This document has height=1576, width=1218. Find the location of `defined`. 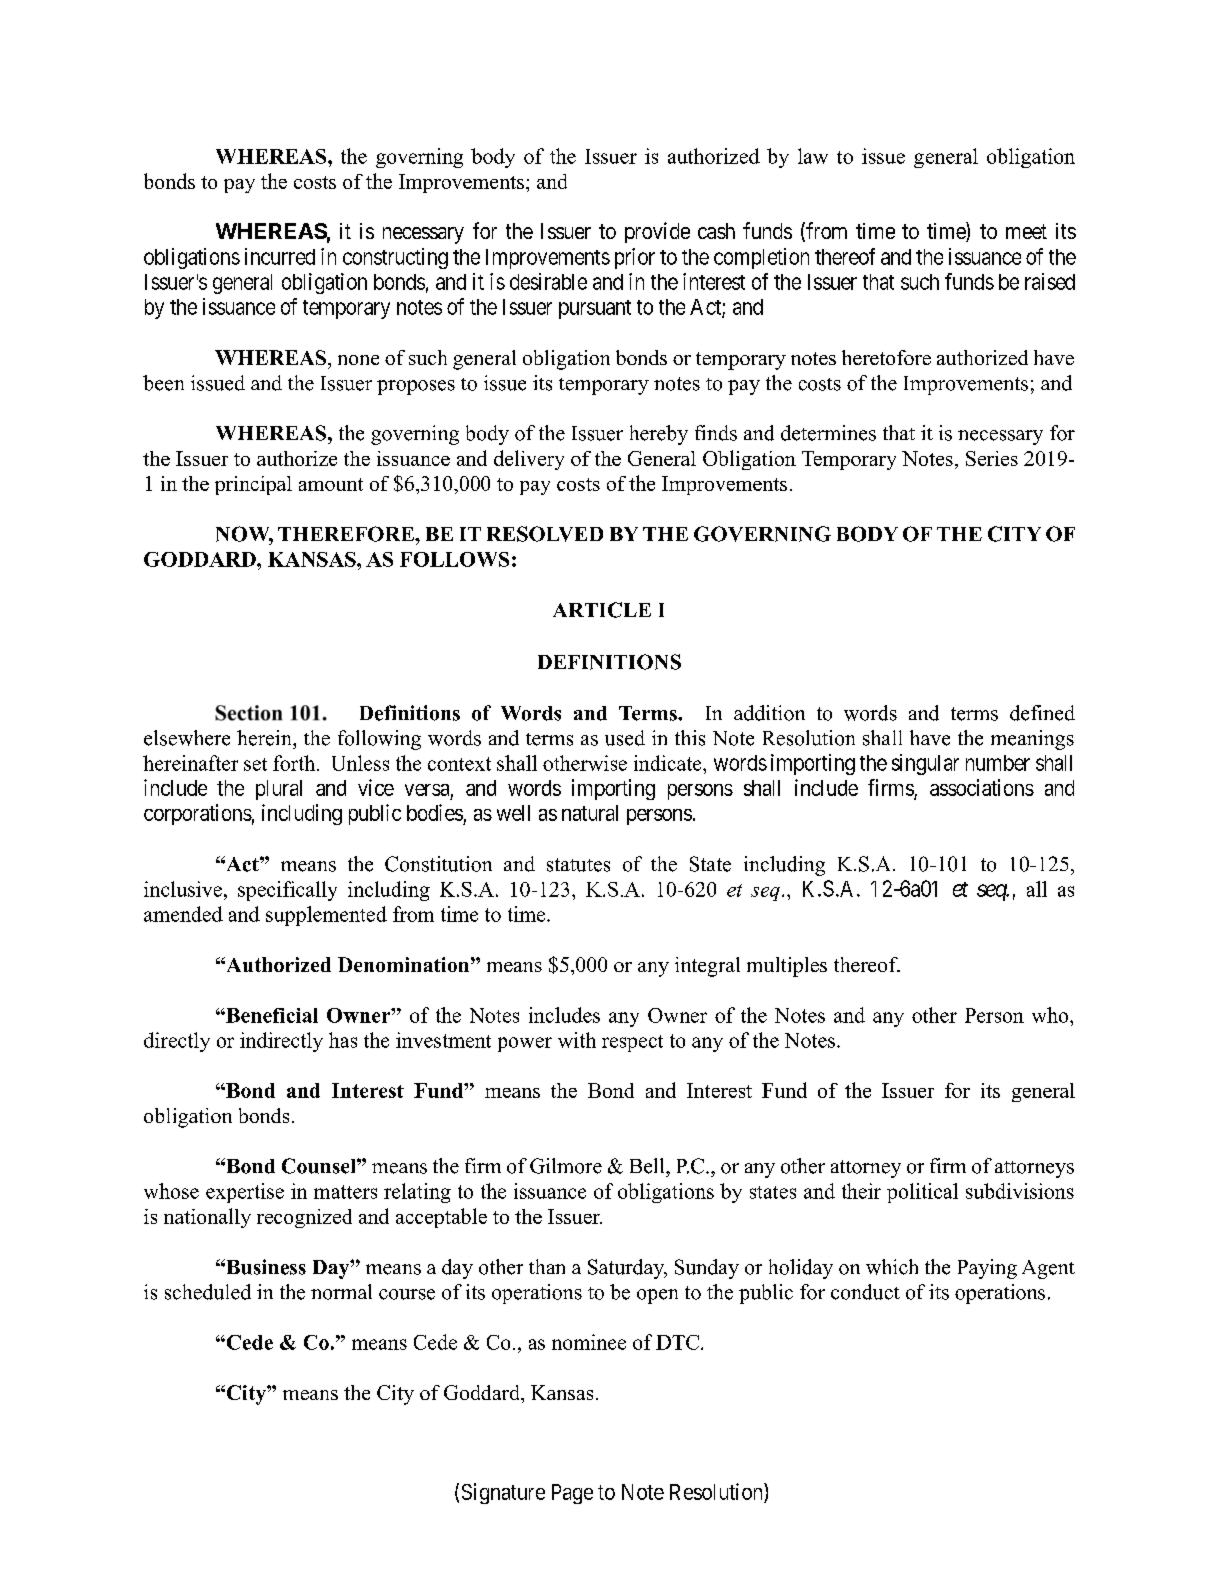

defined is located at coordinates (1042, 713).
